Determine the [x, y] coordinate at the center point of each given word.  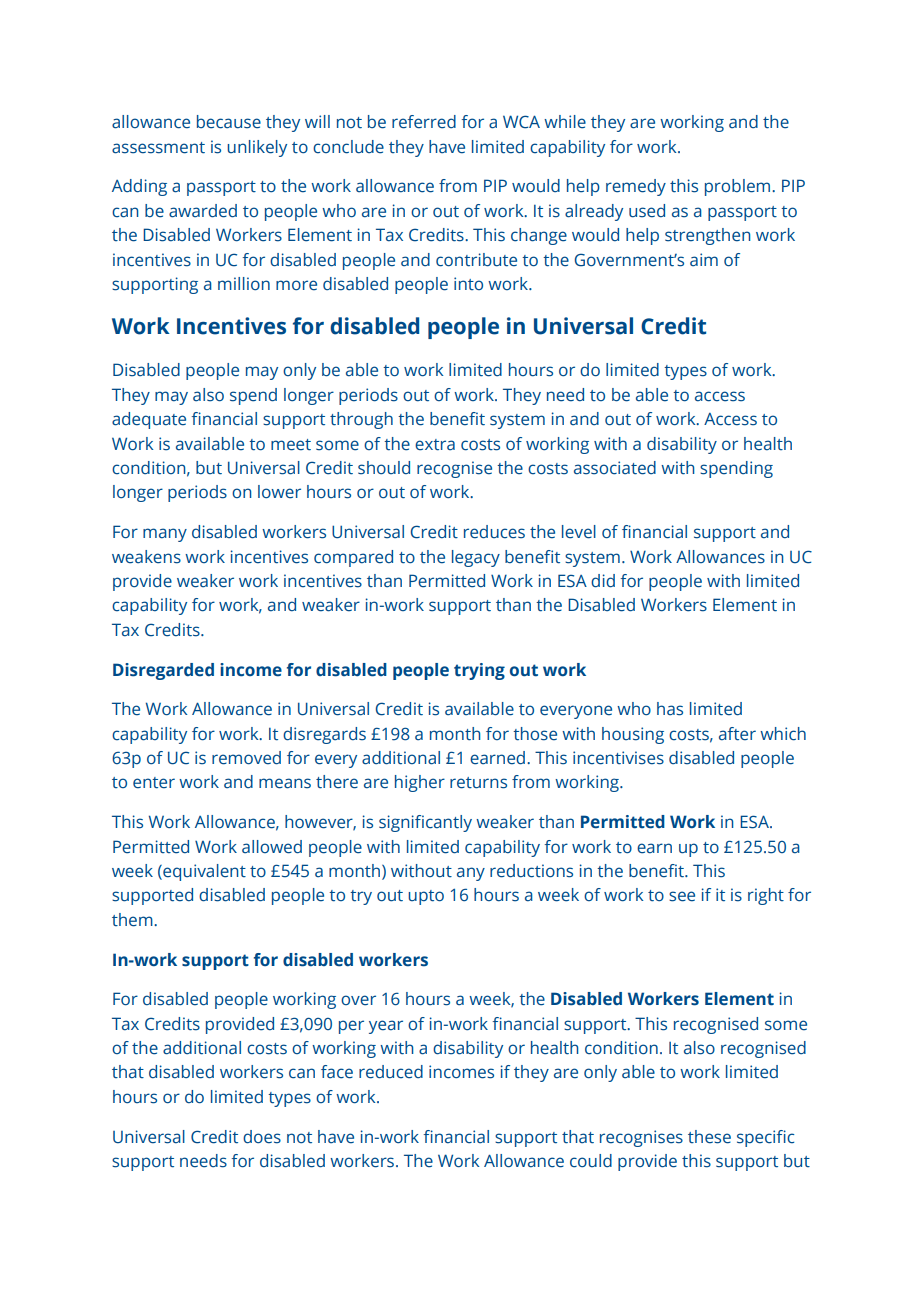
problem [739, 187]
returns [478, 783]
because [229, 122]
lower [279, 492]
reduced [391, 1072]
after [737, 734]
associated [615, 468]
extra [435, 445]
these [709, 1137]
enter [154, 783]
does [262, 1137]
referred [424, 122]
